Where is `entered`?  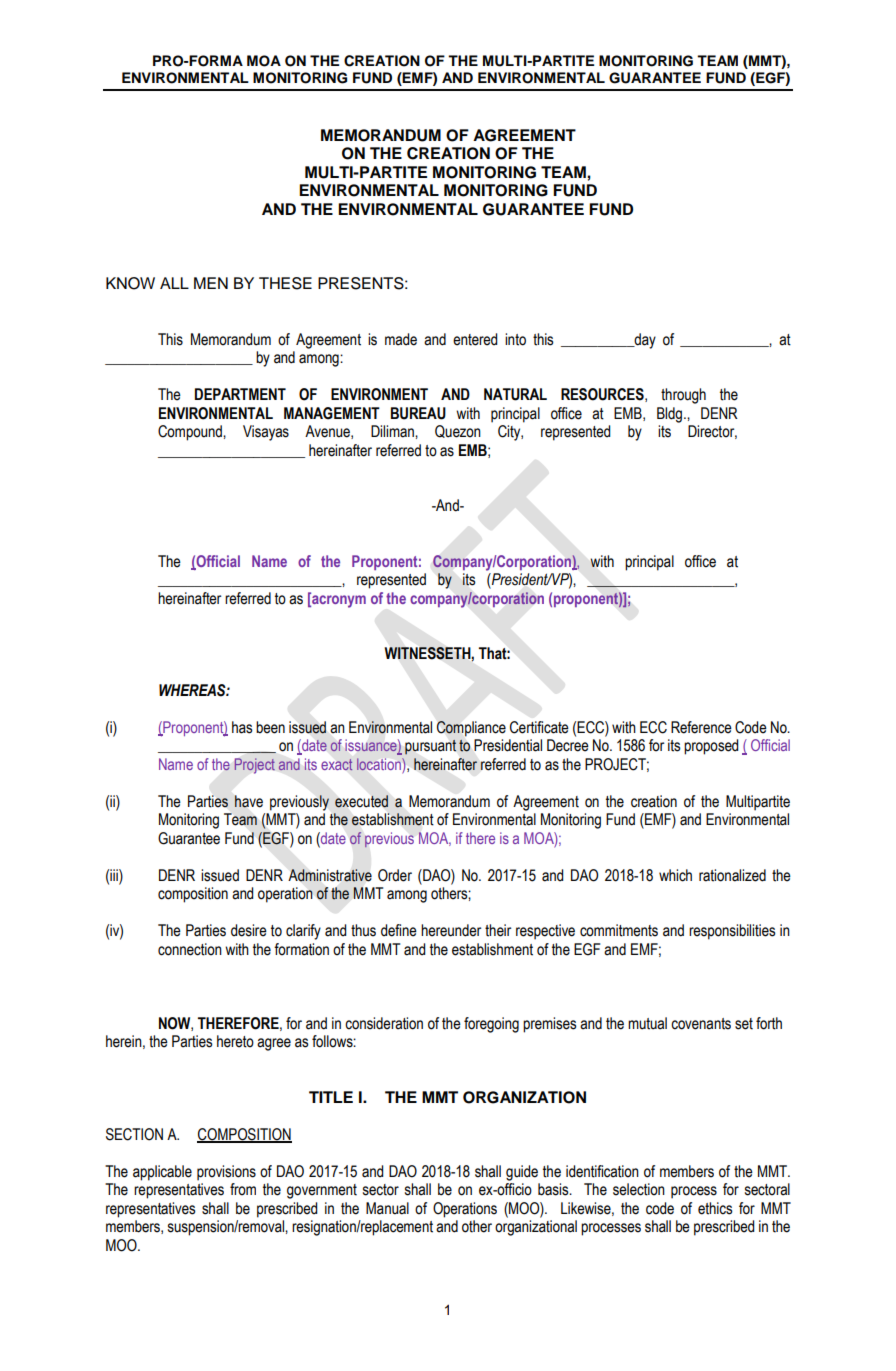
entered is located at coordinates (475, 339).
